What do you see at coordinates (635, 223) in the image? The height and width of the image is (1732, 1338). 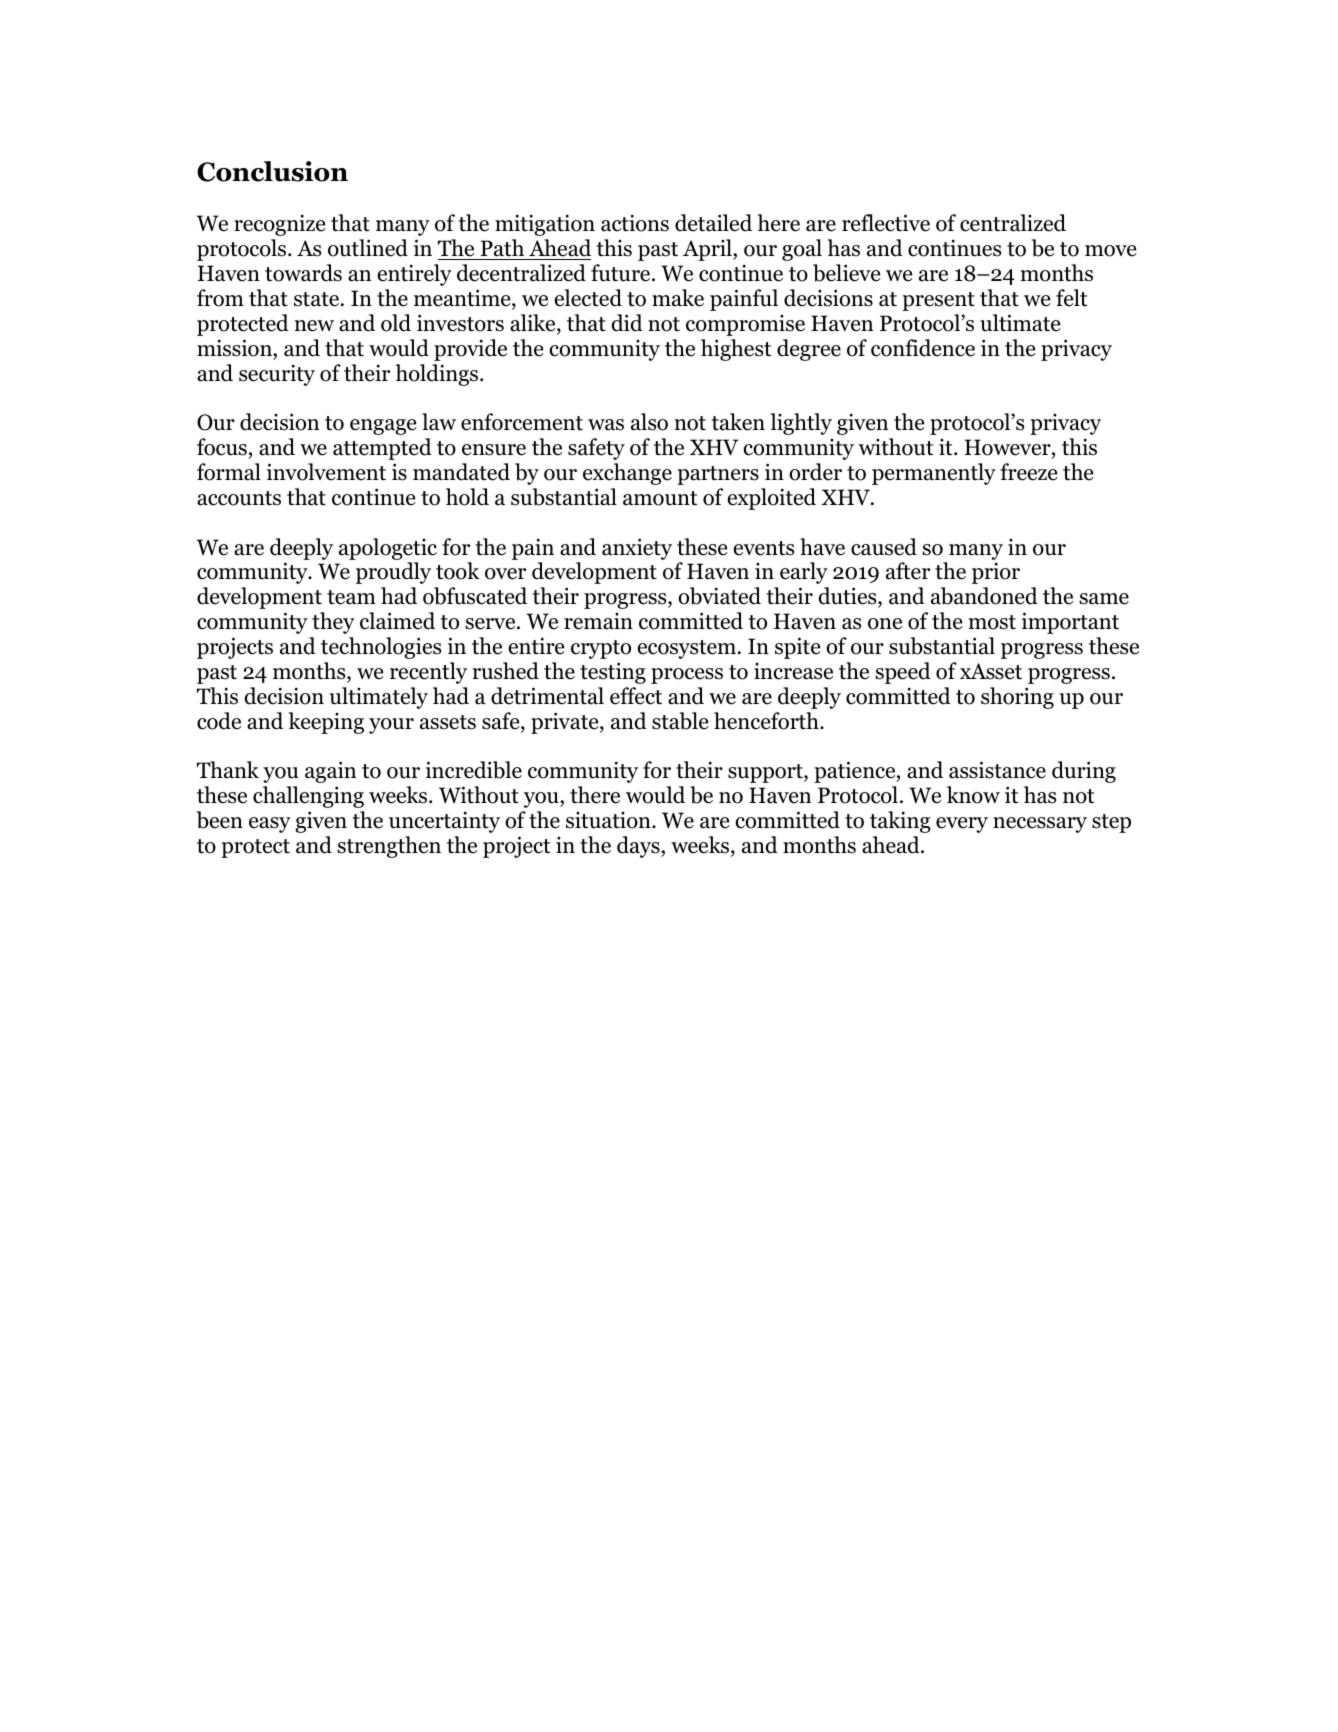 I see `actions` at bounding box center [635, 223].
